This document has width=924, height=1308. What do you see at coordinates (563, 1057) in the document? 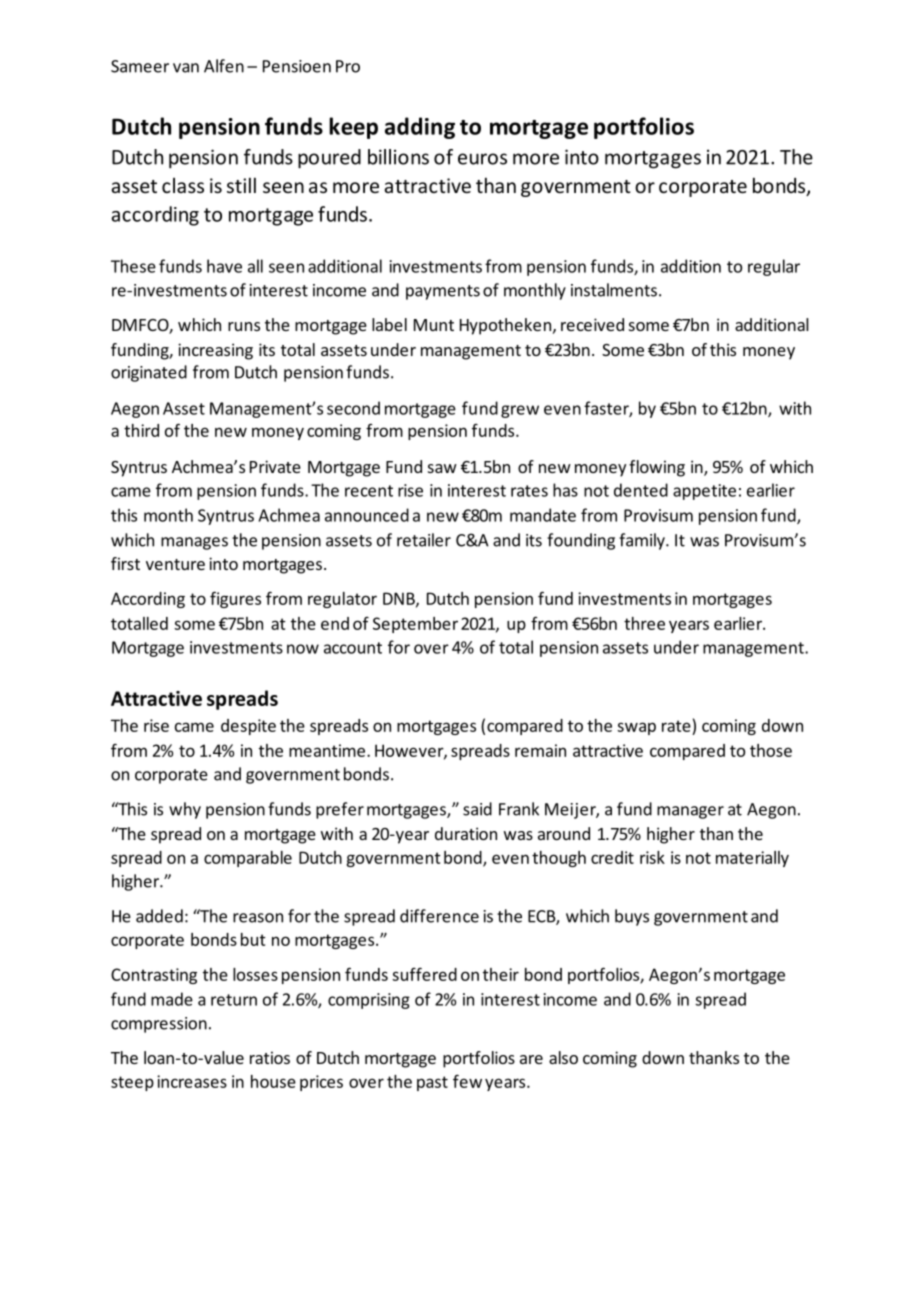
I see `also` at bounding box center [563, 1057].
